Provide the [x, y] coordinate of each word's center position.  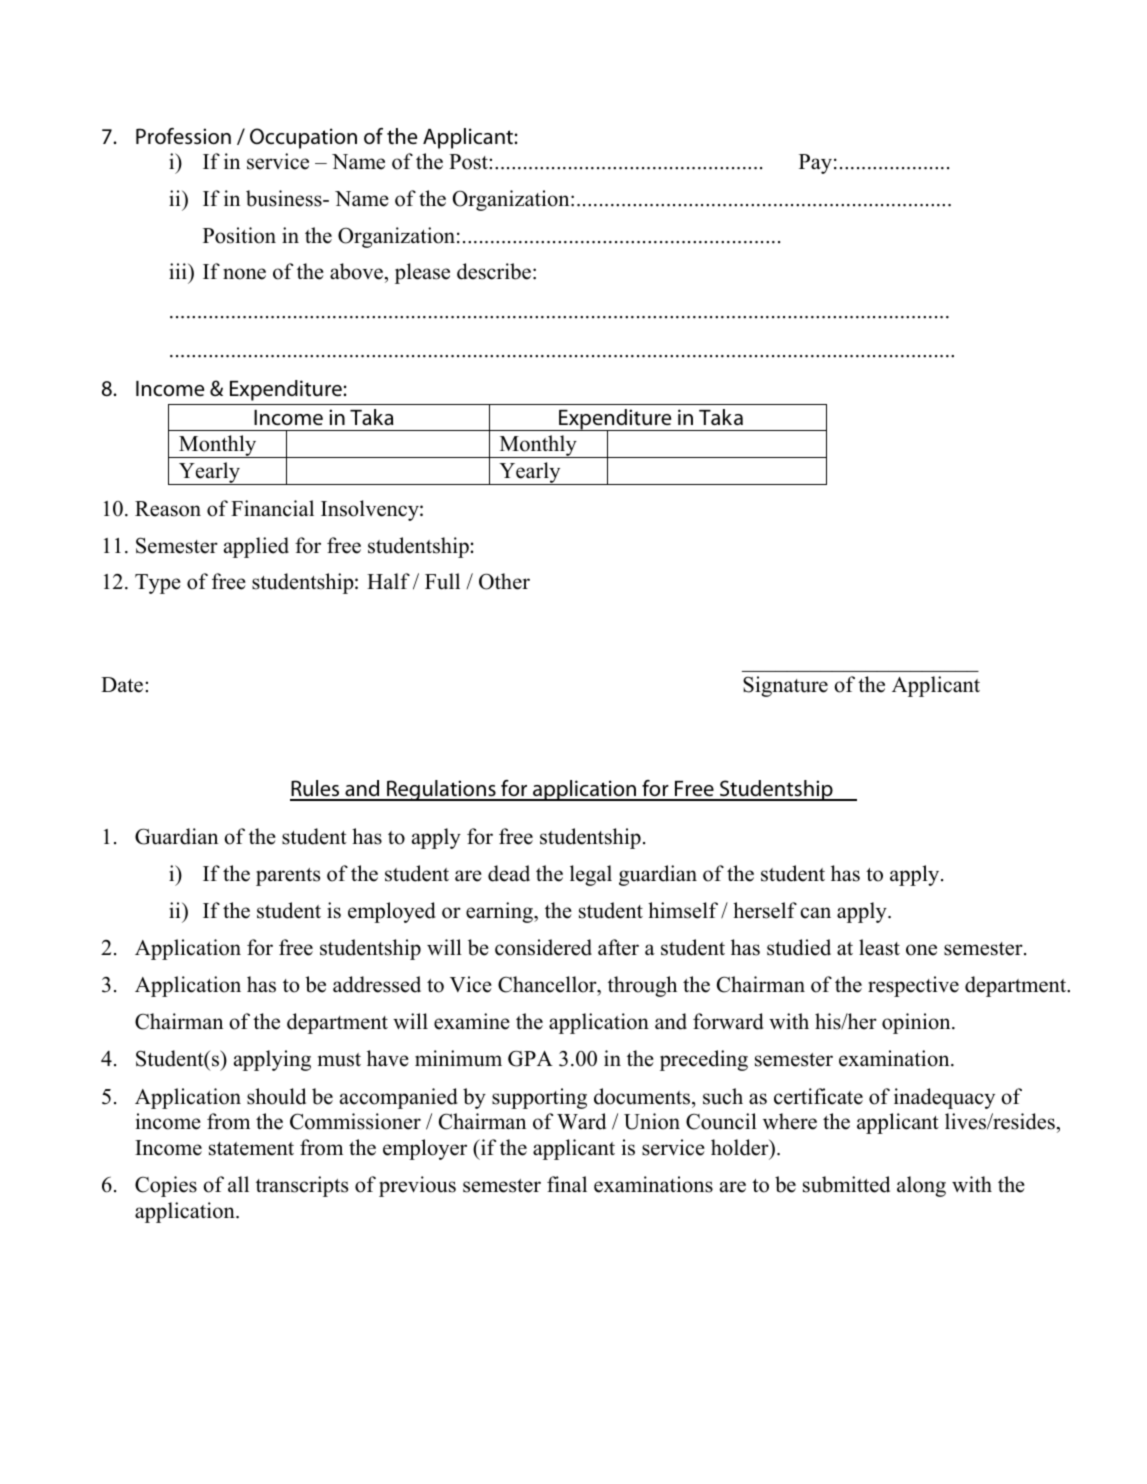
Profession [183, 136]
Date [122, 685]
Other [504, 581]
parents [288, 877]
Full [442, 581]
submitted [846, 1184]
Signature [785, 686]
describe [494, 271]
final [567, 1184]
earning [500, 912]
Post [468, 162]
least [879, 947]
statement [251, 1149]
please [422, 273]
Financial [272, 508]
